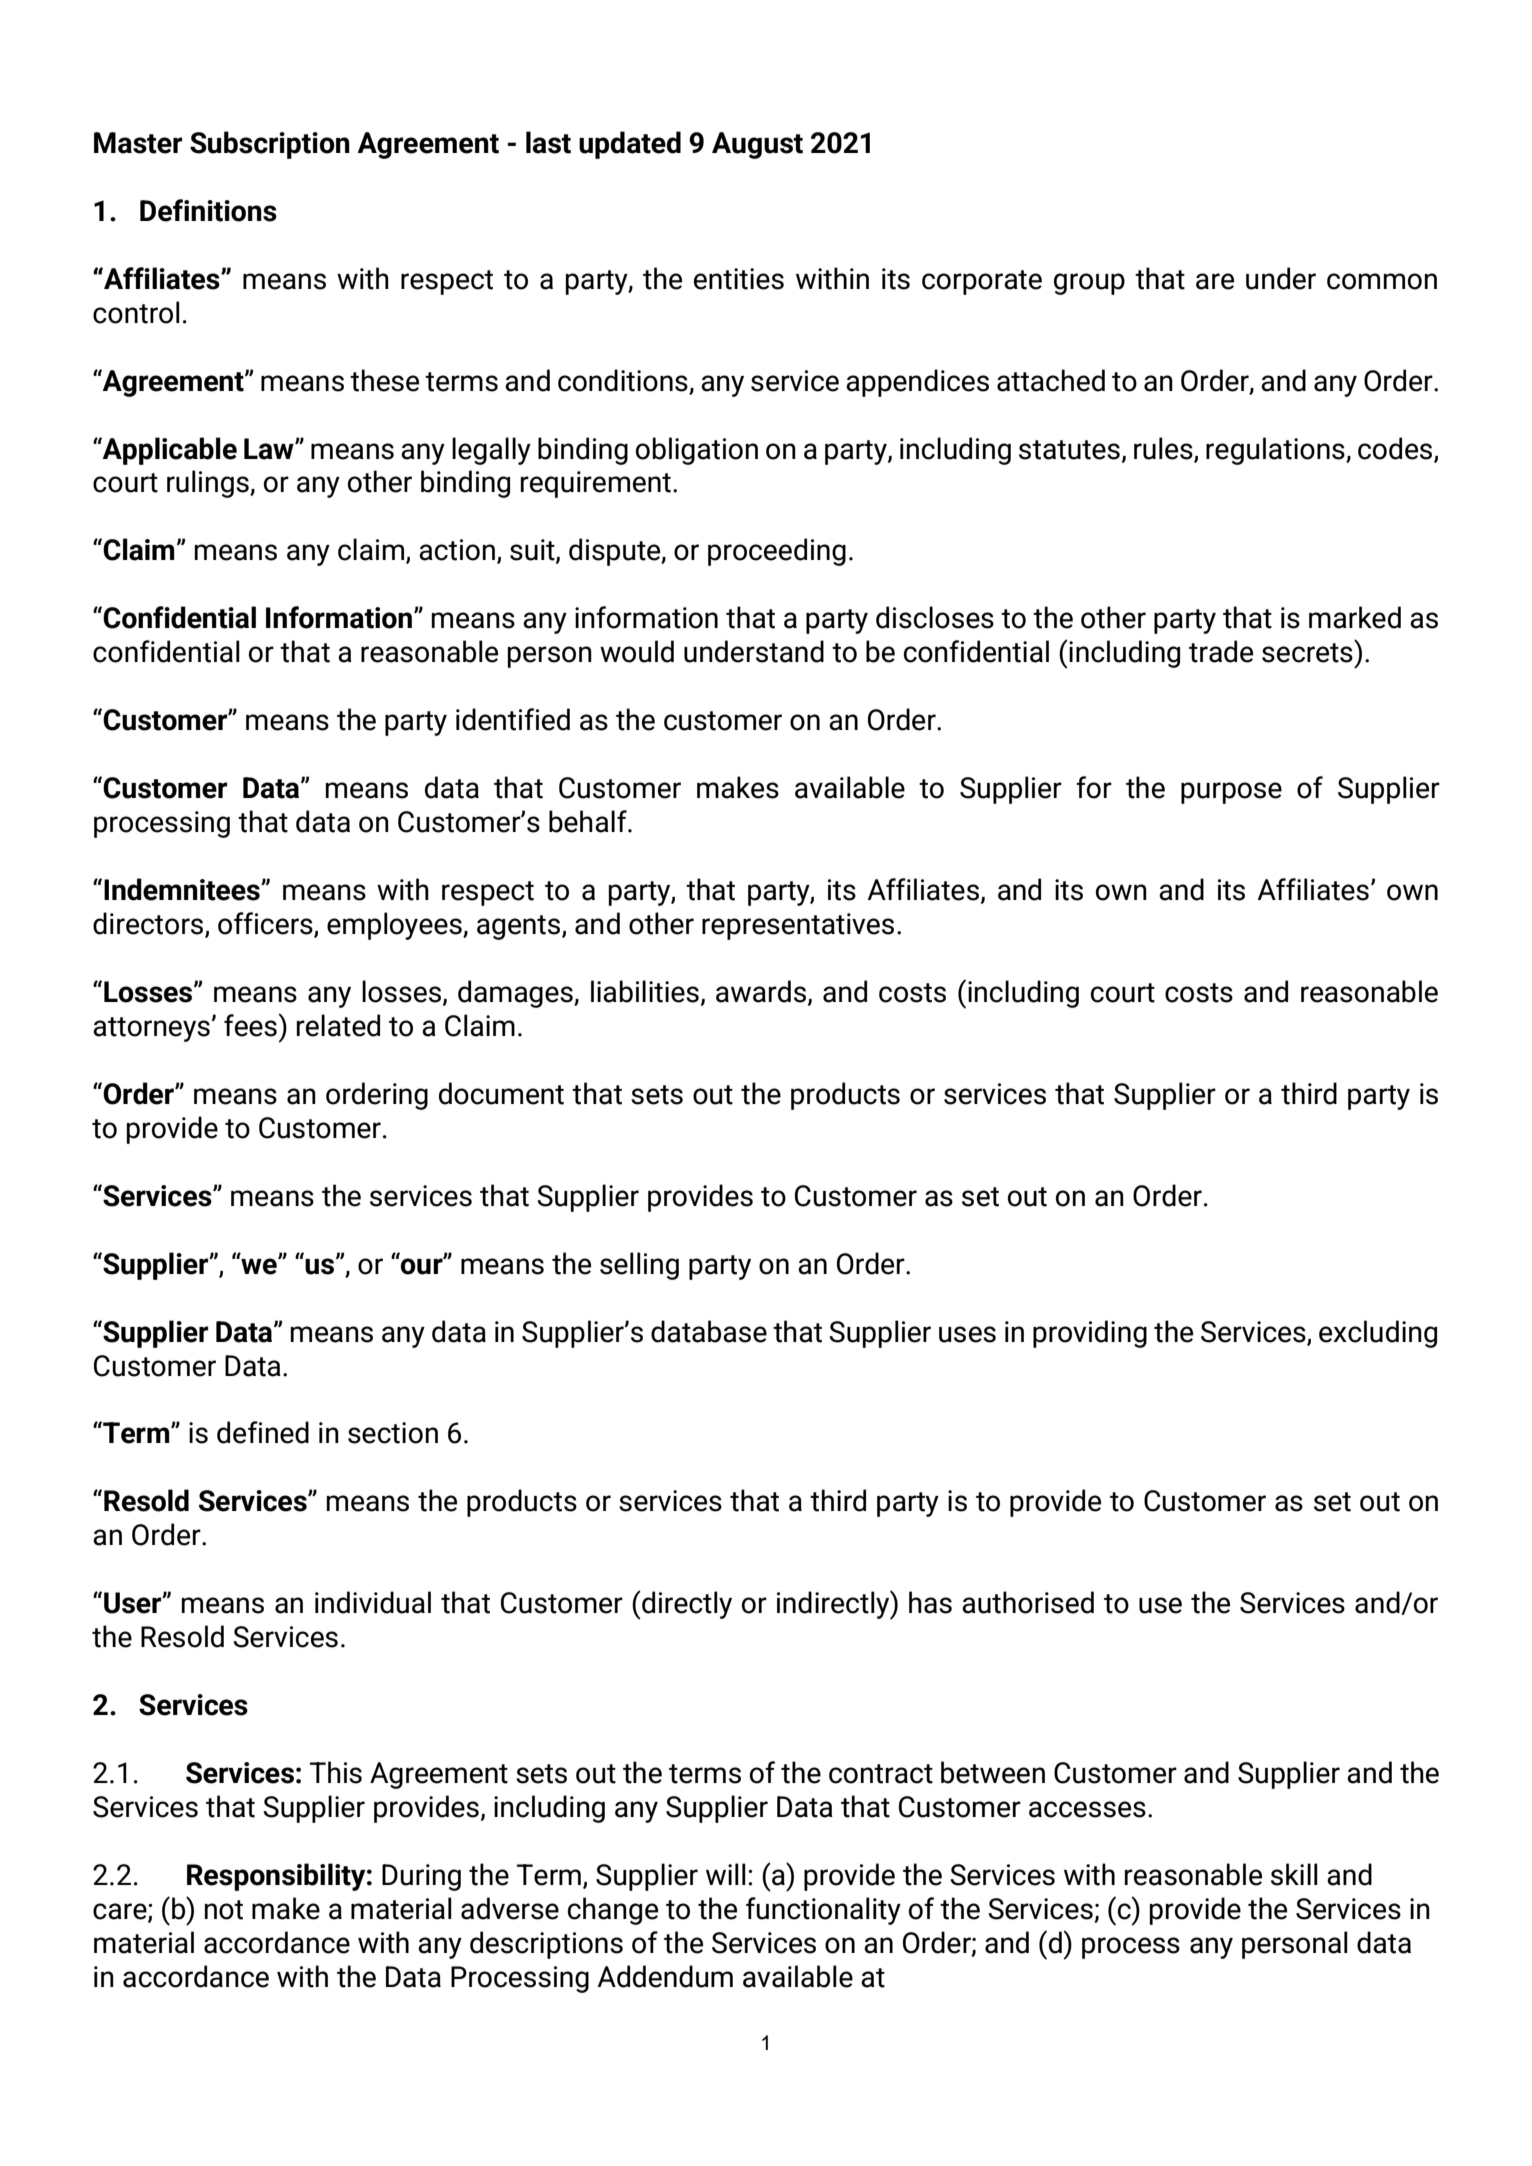  I want to click on proceeding, so click(777, 552).
